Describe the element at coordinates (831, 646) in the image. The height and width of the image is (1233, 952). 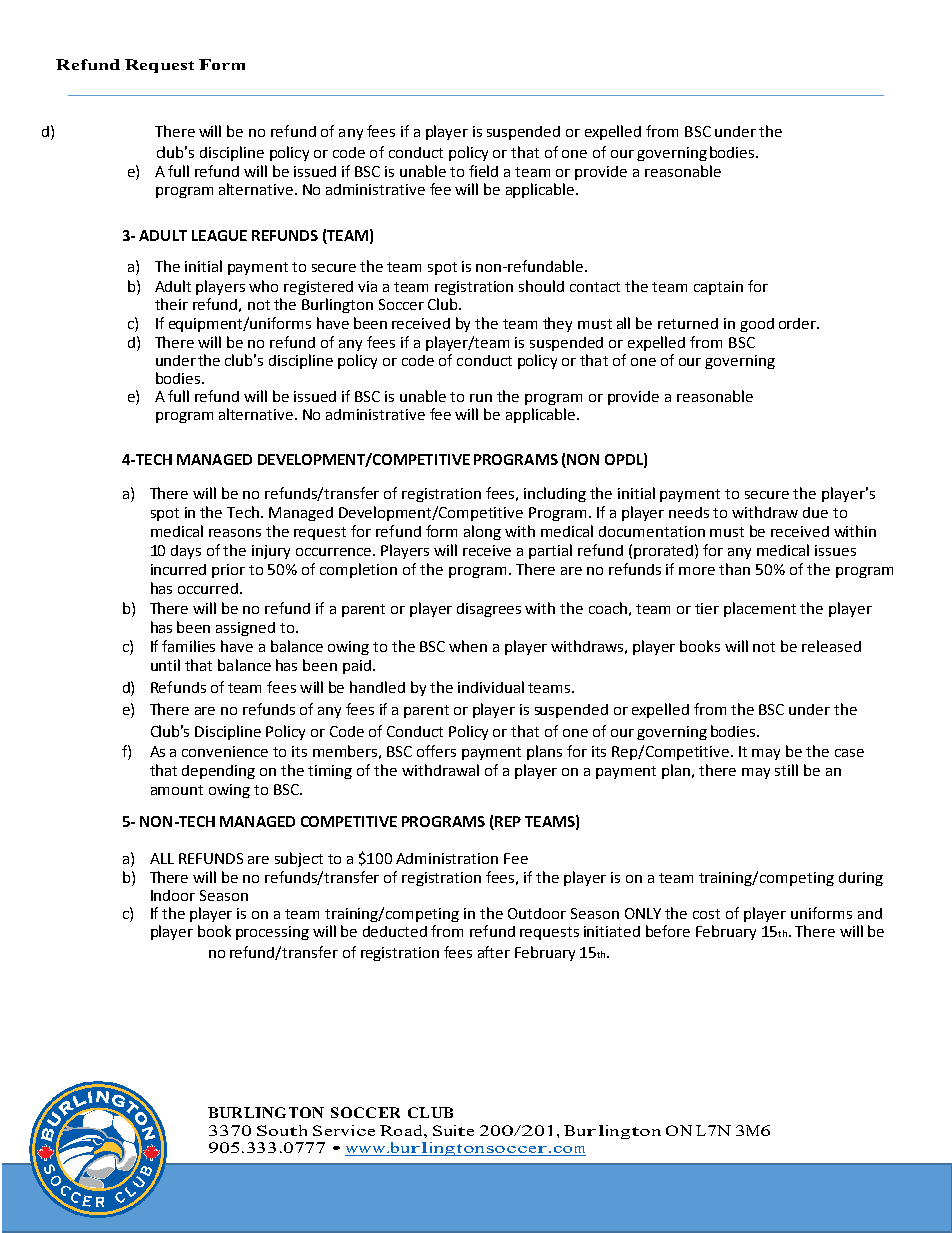
I see `released` at that location.
